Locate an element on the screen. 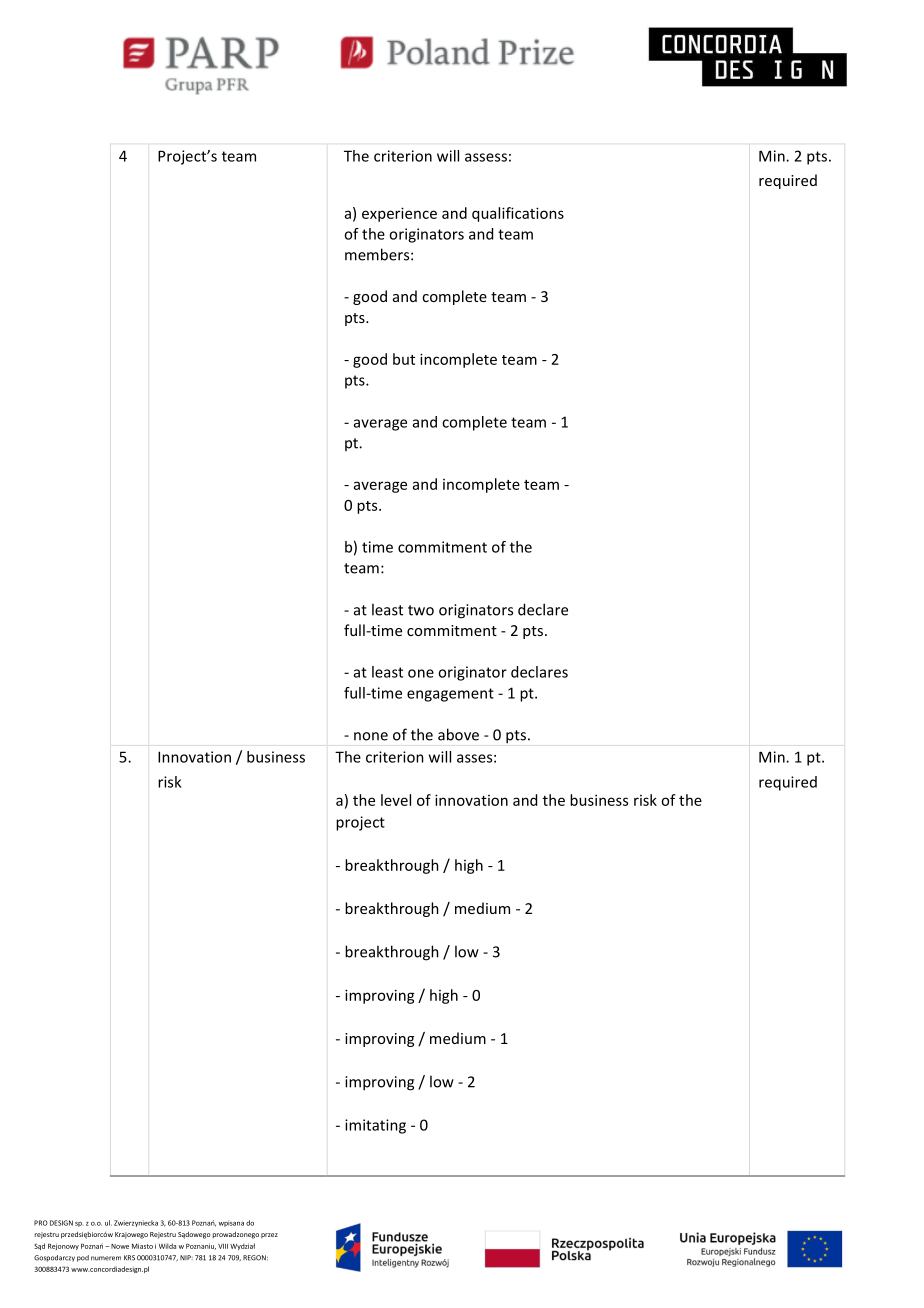  two is located at coordinates (421, 610).
